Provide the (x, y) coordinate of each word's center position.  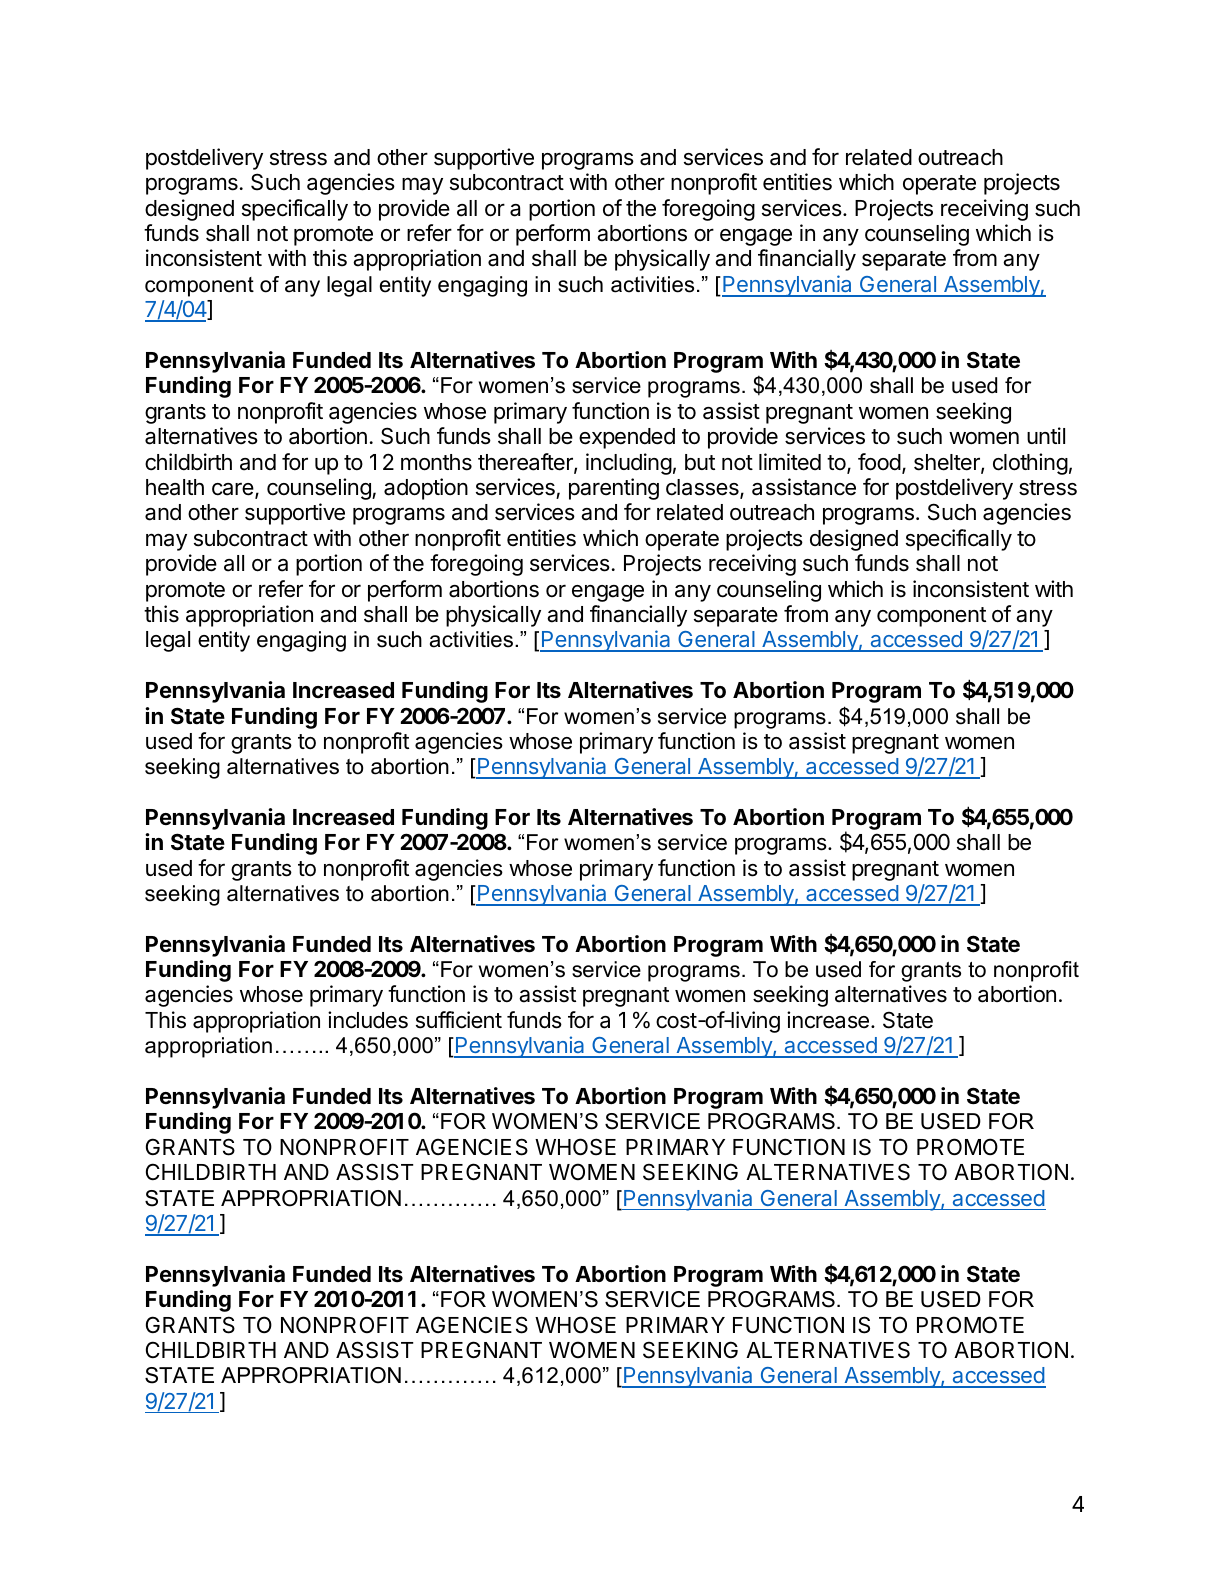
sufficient (459, 1020)
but (700, 462)
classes (703, 488)
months (436, 462)
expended (627, 438)
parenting (614, 489)
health (175, 487)
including (629, 464)
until (1046, 435)
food (879, 462)
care (234, 490)
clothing (1030, 464)
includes (368, 1020)
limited (790, 462)
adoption (426, 489)
